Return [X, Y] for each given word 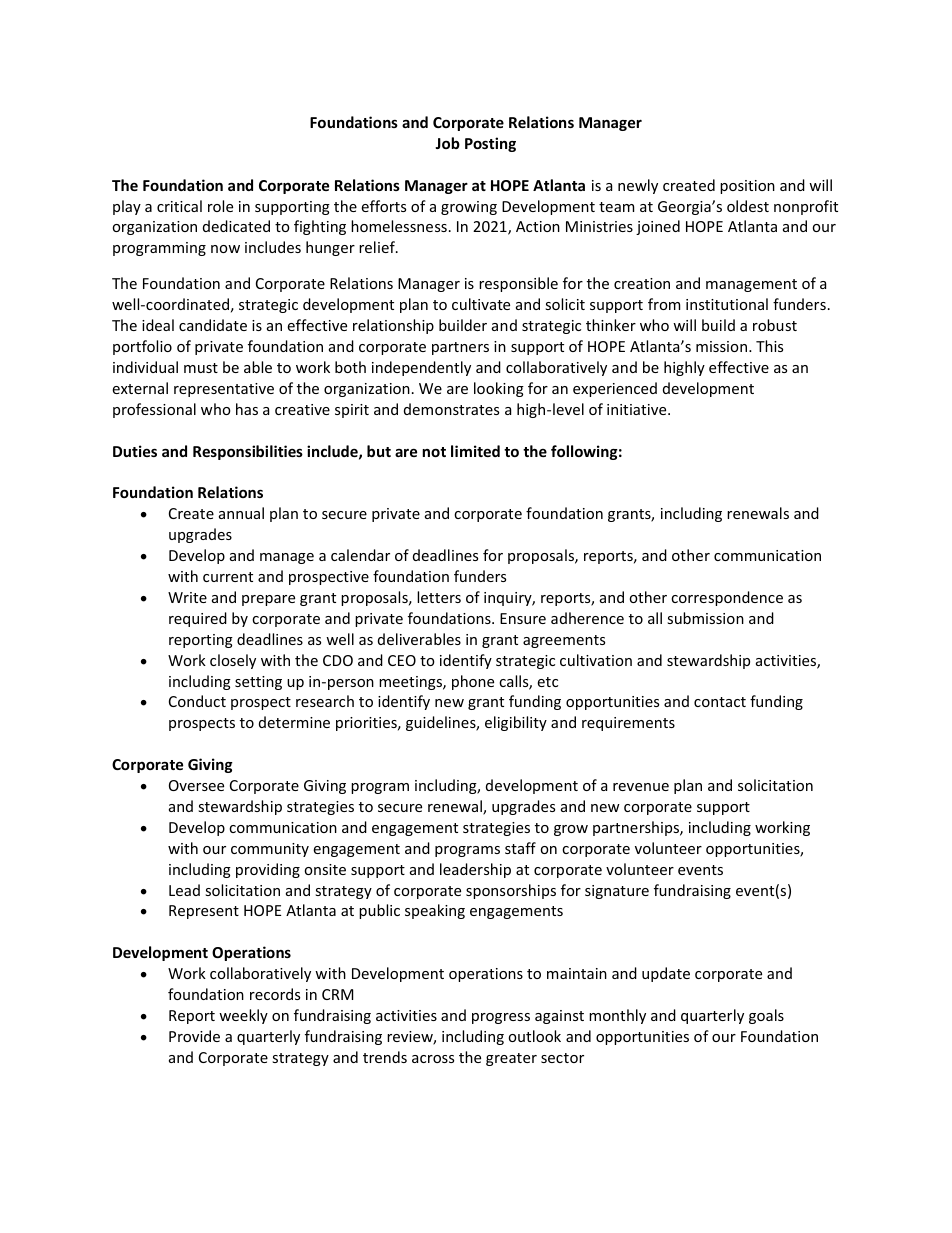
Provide [194, 1036]
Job [447, 143]
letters [439, 597]
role [220, 206]
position [747, 187]
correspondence [727, 598]
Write [187, 597]
